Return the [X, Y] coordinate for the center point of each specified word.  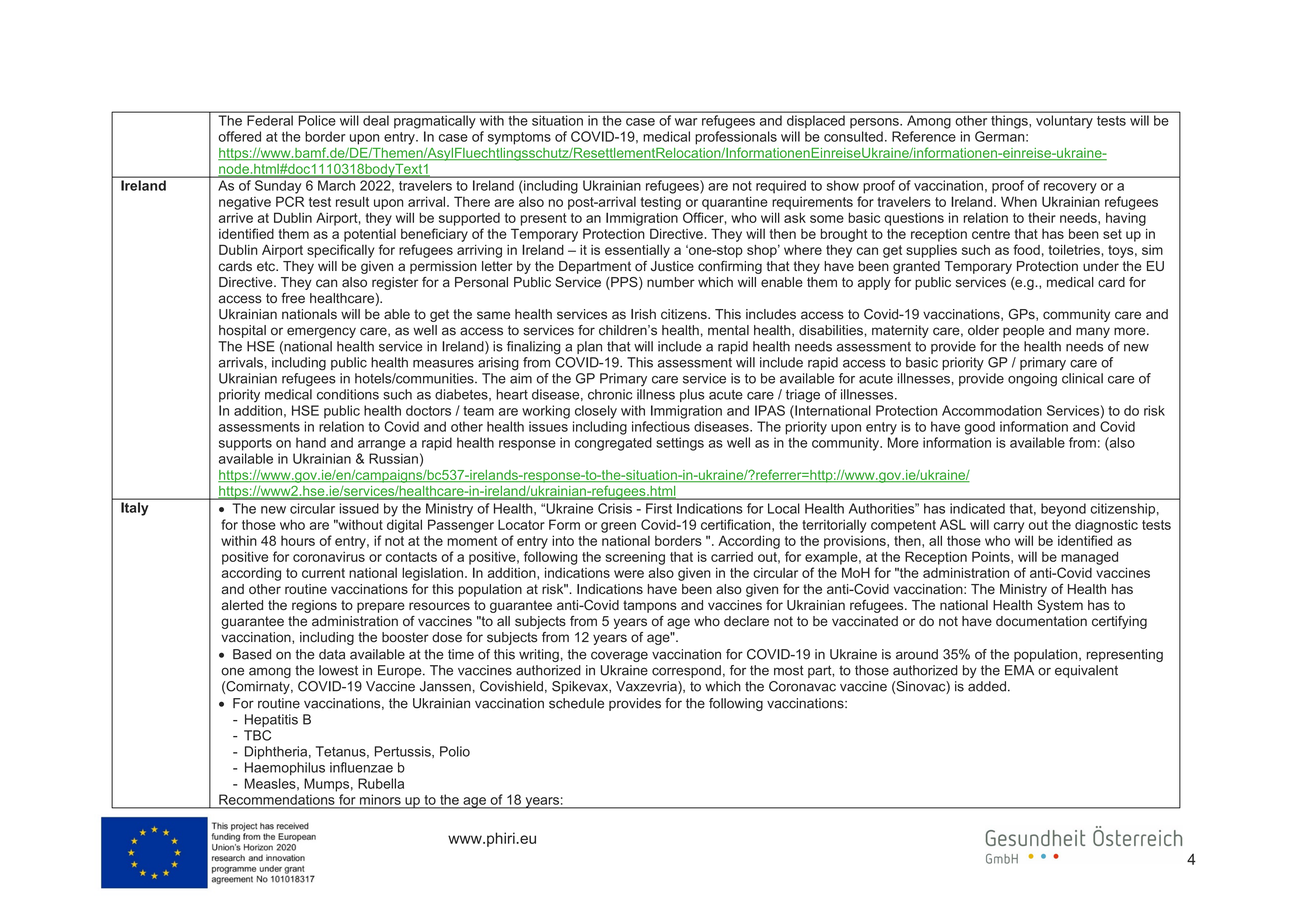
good [980, 428]
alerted [242, 605]
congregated [613, 444]
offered [239, 136]
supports [245, 444]
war [686, 122]
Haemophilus [285, 768]
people [1023, 331]
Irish [643, 314]
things [1009, 122]
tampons [650, 606]
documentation [1041, 621]
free [293, 298]
